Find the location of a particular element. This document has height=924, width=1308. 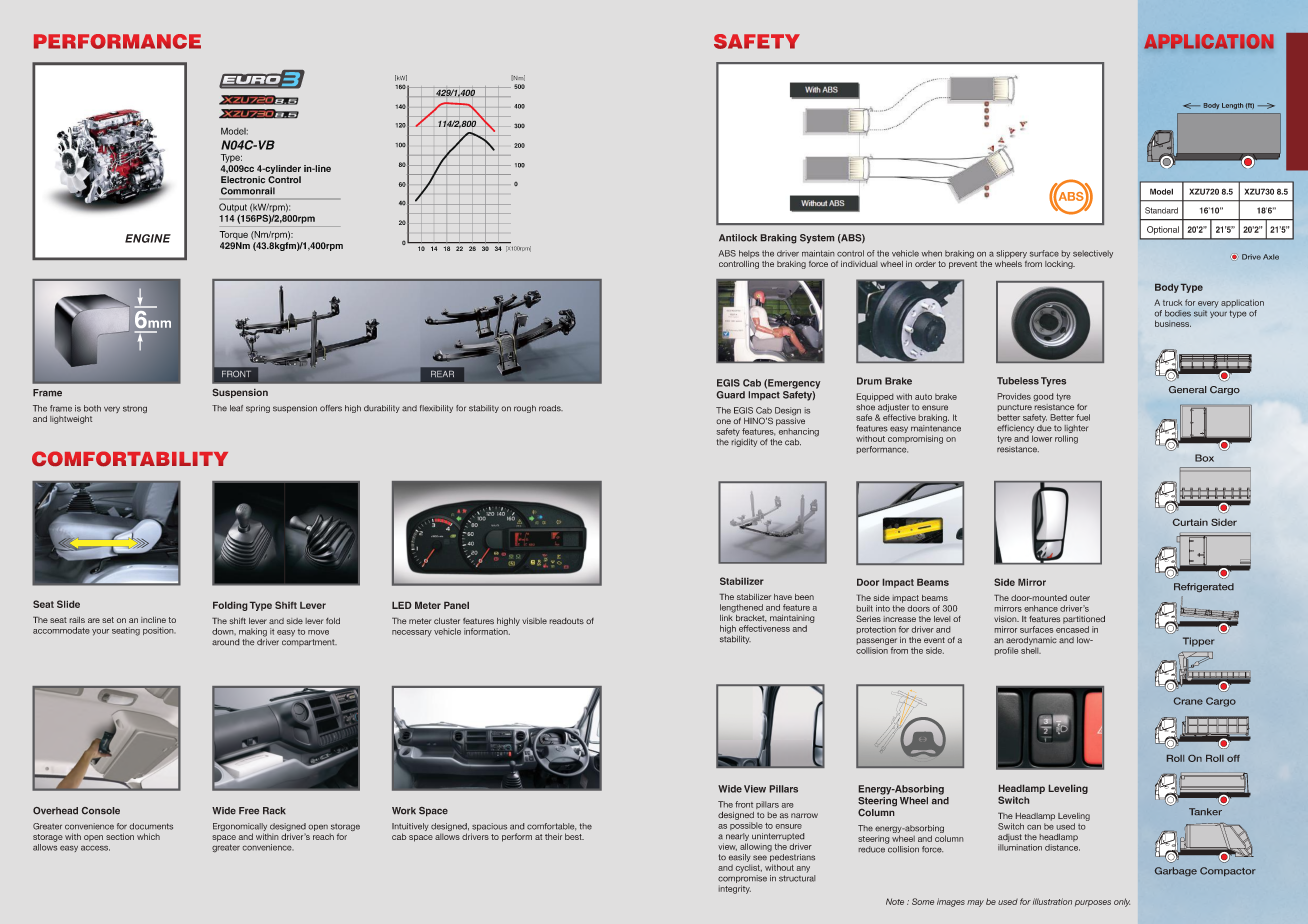

integrity is located at coordinates (735, 889).
